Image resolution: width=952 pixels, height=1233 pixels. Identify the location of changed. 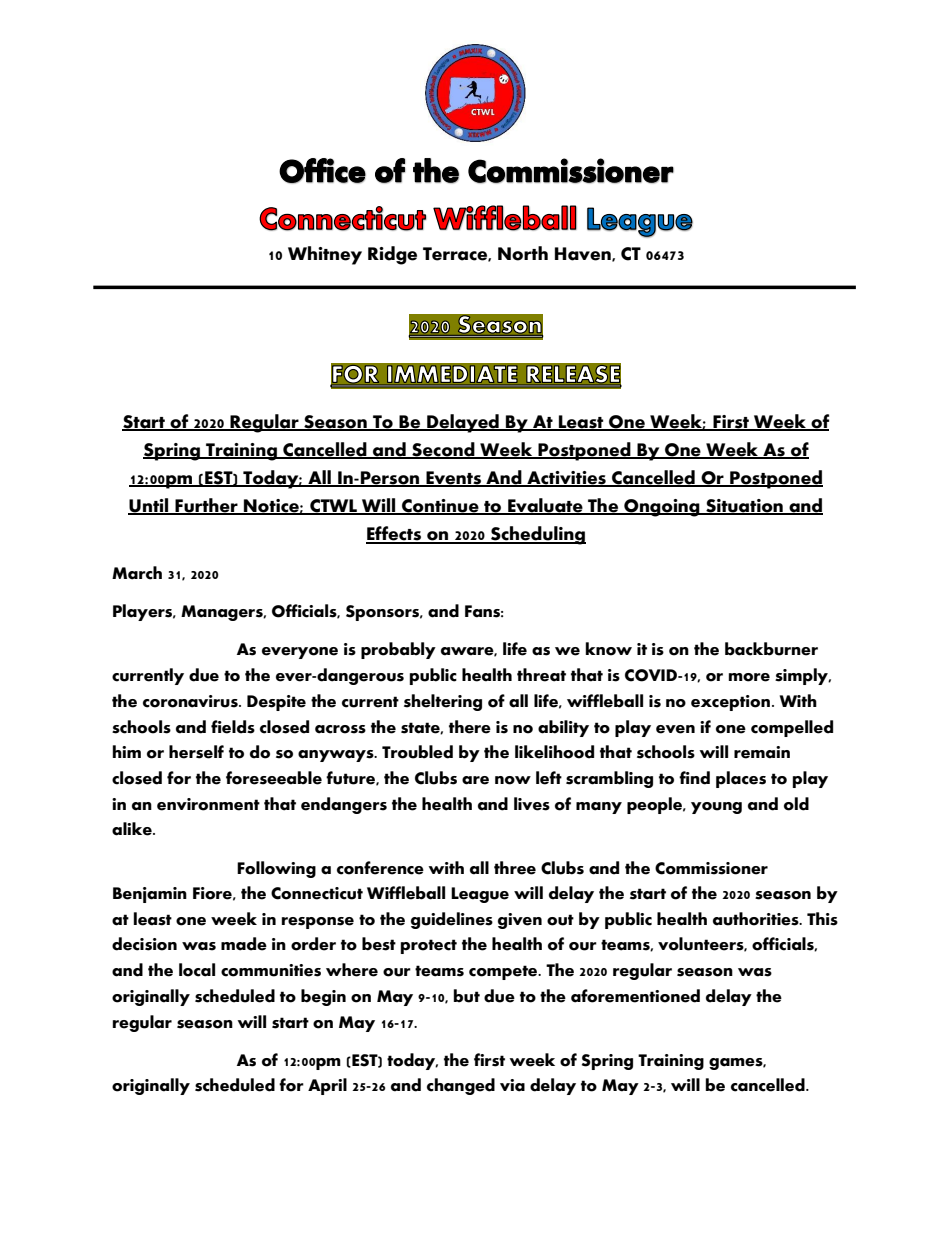
(461, 1086).
